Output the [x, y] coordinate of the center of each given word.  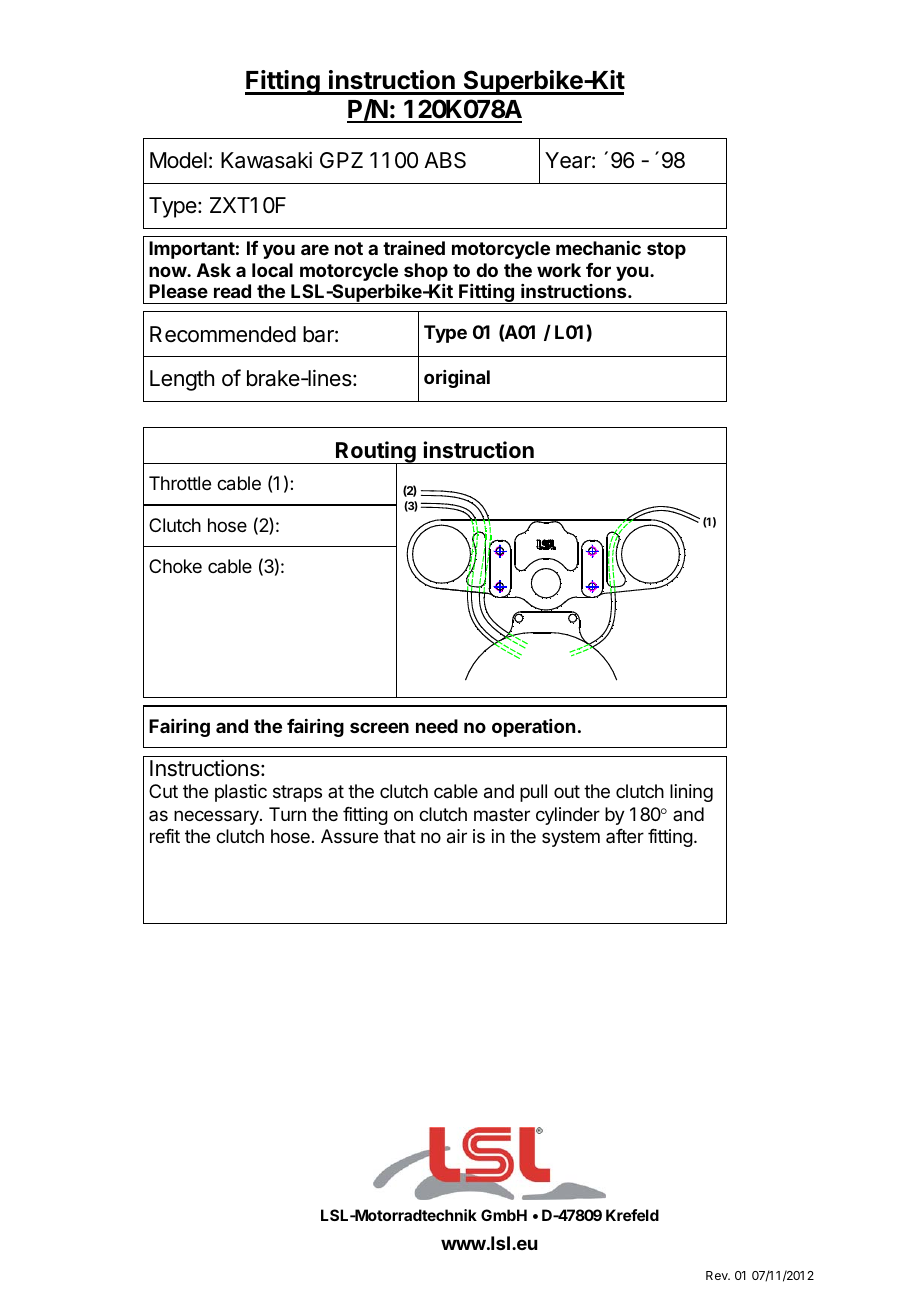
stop [666, 250]
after [625, 836]
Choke [175, 566]
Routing [376, 453]
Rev [718, 1275]
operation [533, 728]
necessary [217, 817]
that [400, 836]
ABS [445, 160]
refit [165, 836]
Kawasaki [266, 160]
